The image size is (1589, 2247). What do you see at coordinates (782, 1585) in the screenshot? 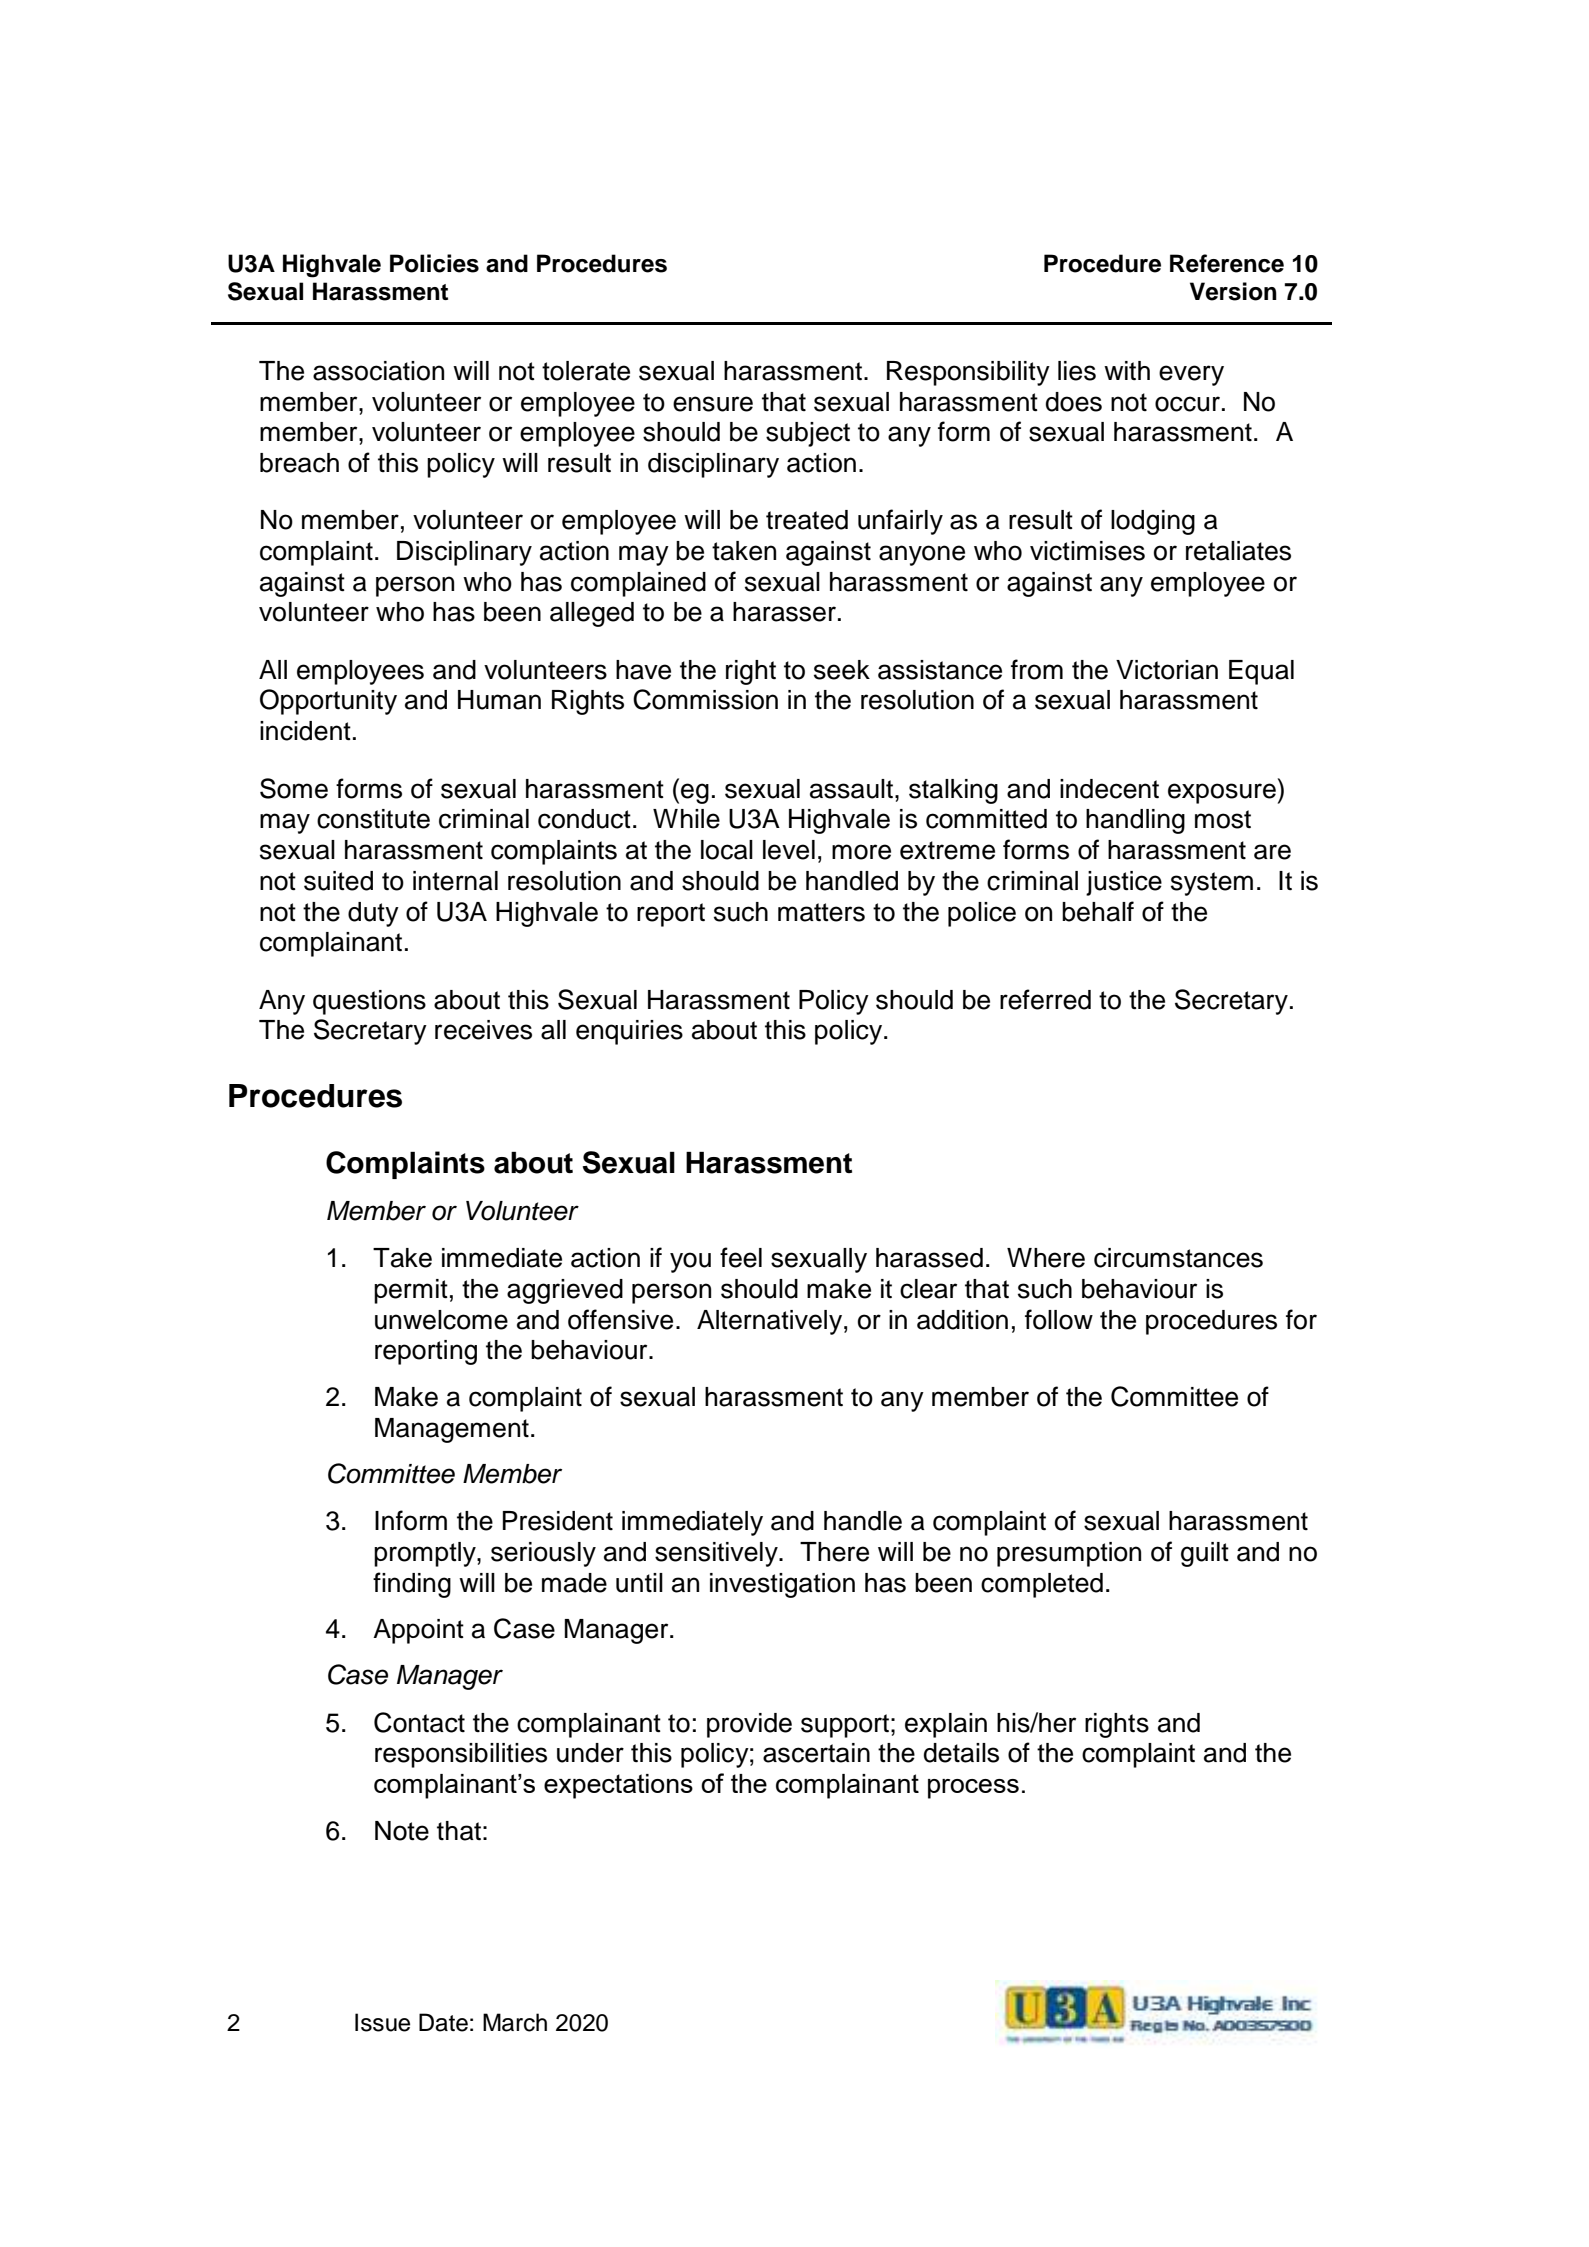
I see `investigation` at bounding box center [782, 1585].
